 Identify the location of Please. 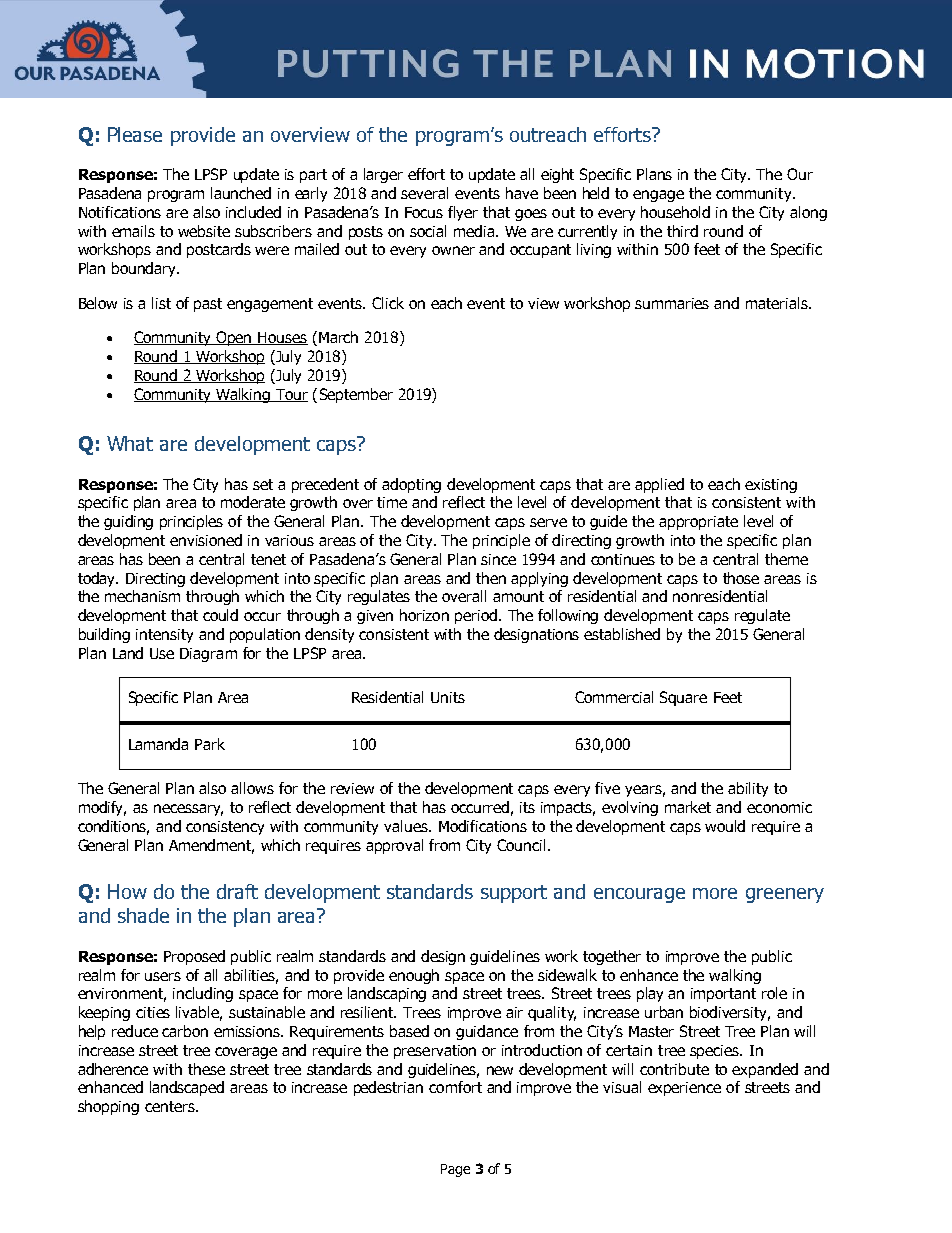
(135, 134).
